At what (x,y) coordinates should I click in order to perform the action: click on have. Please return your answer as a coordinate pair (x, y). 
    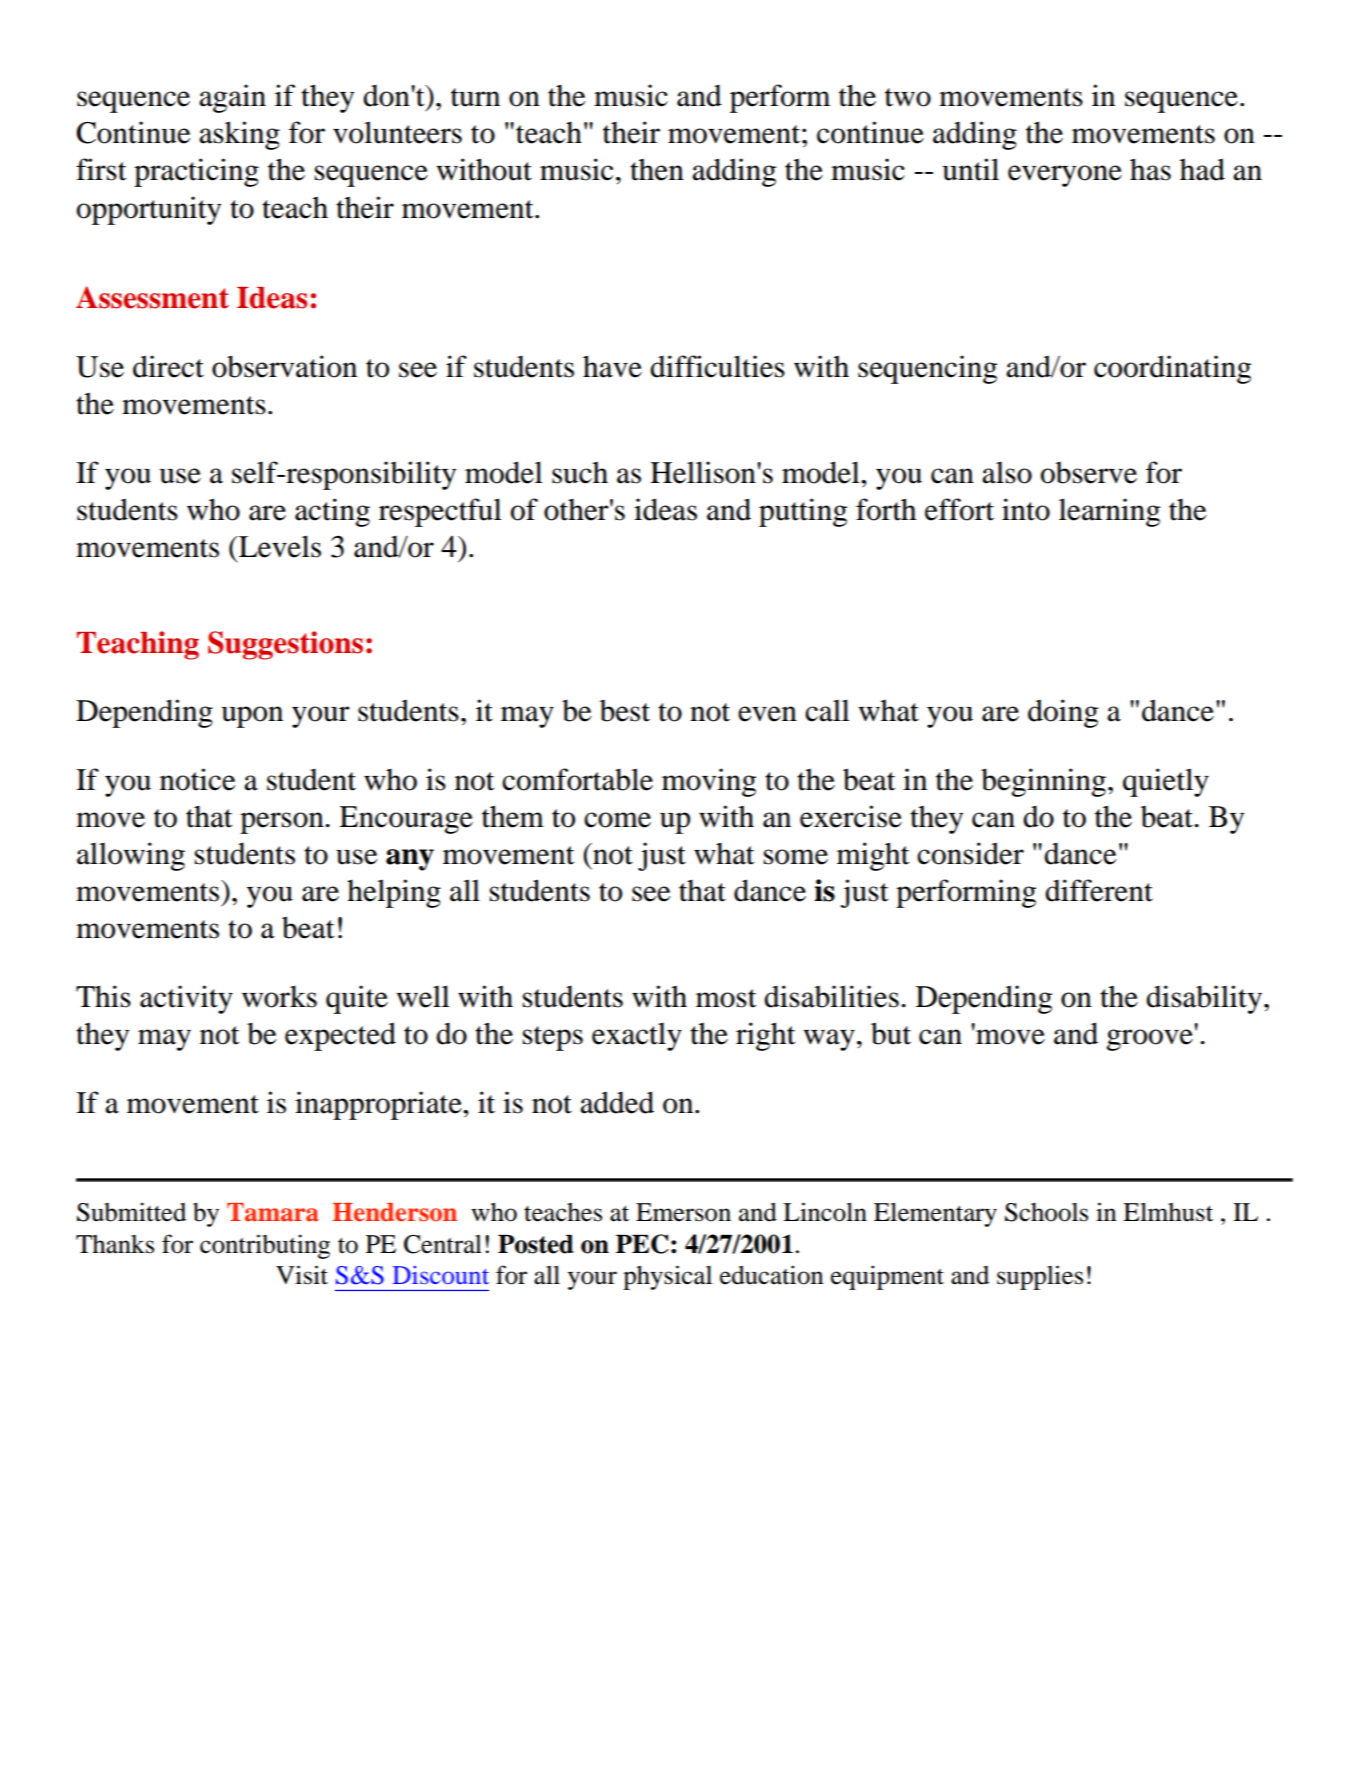
    Looking at the image, I should click on (612, 366).
